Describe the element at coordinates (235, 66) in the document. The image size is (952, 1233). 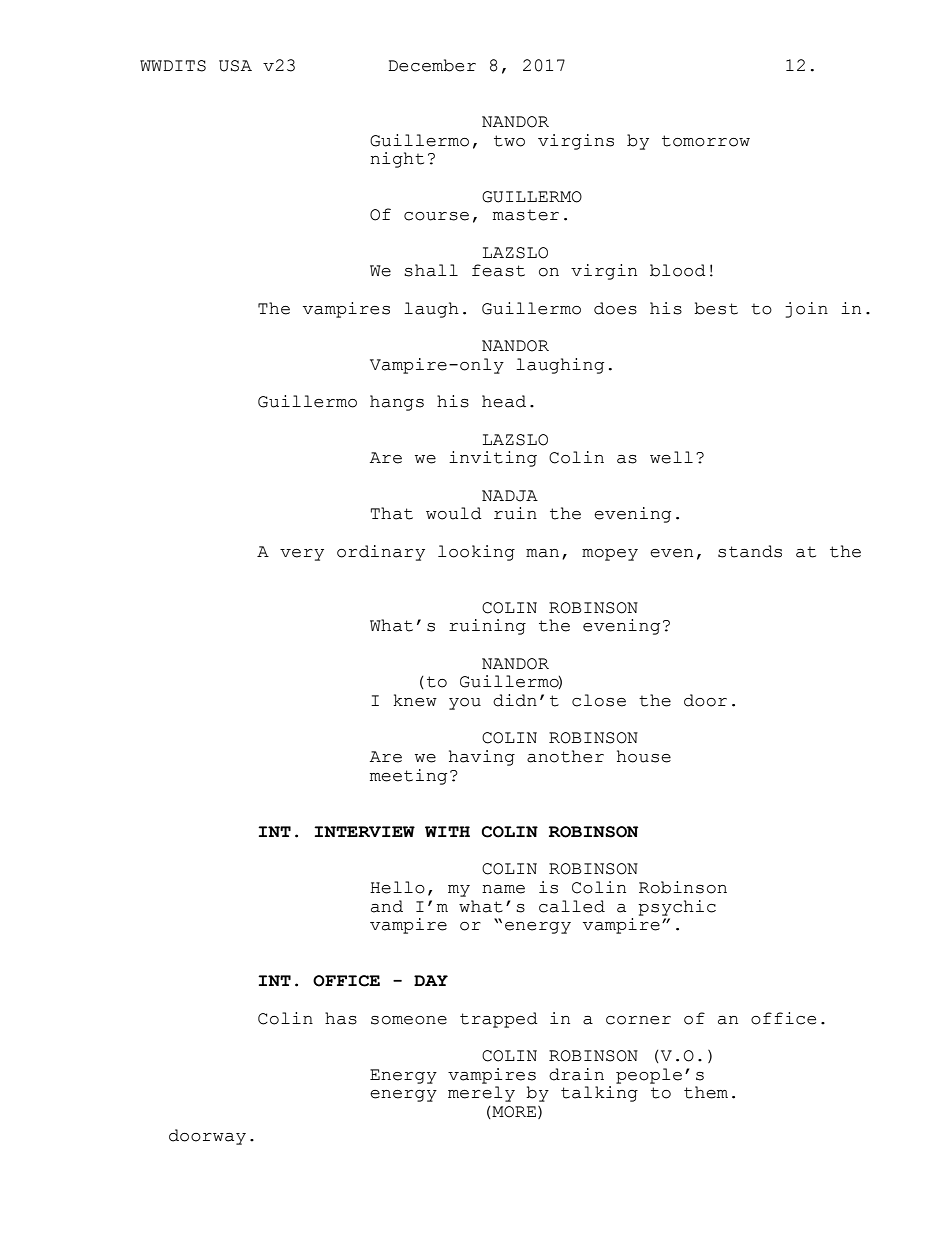
I see `USA` at that location.
